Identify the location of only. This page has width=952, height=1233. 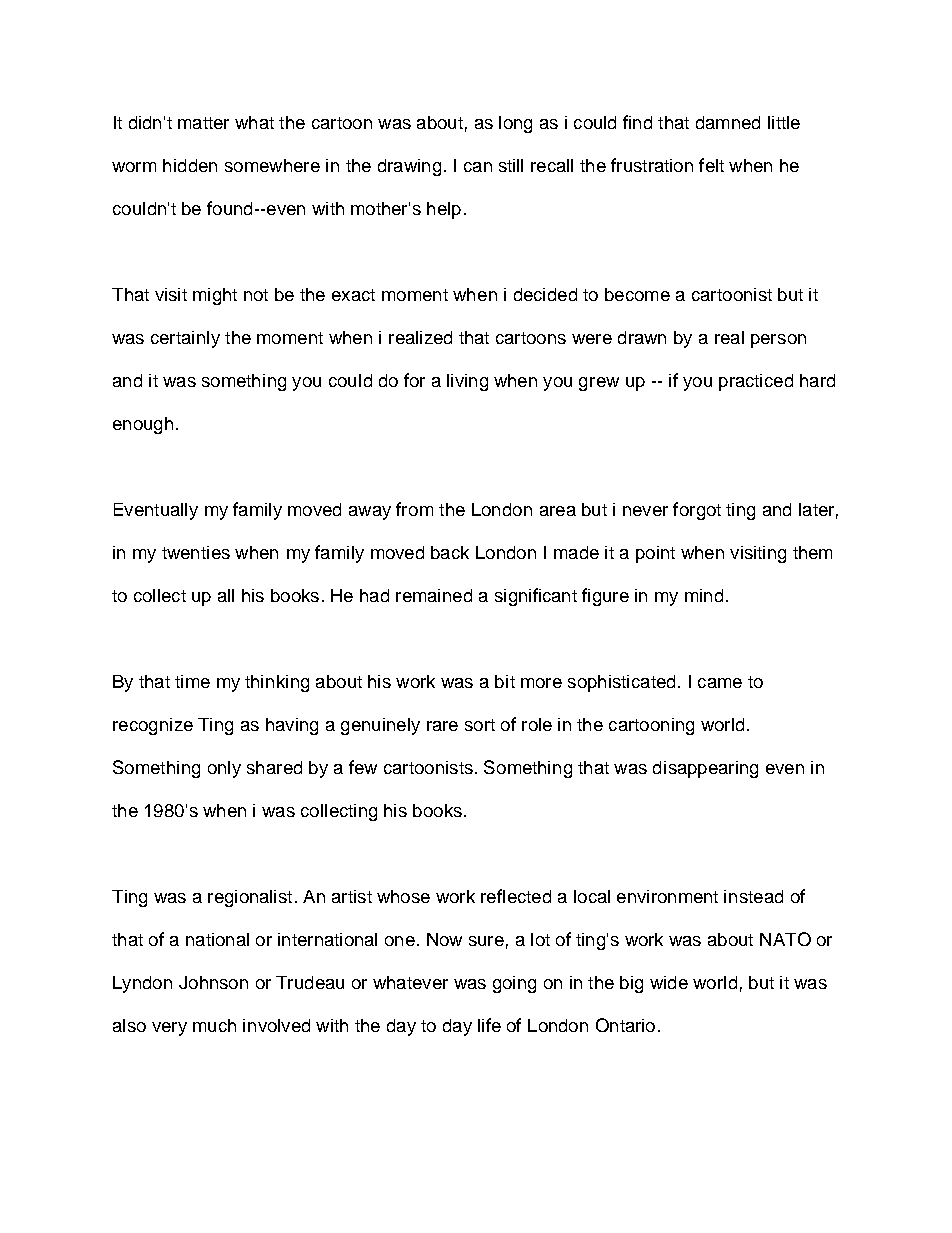
(224, 769).
